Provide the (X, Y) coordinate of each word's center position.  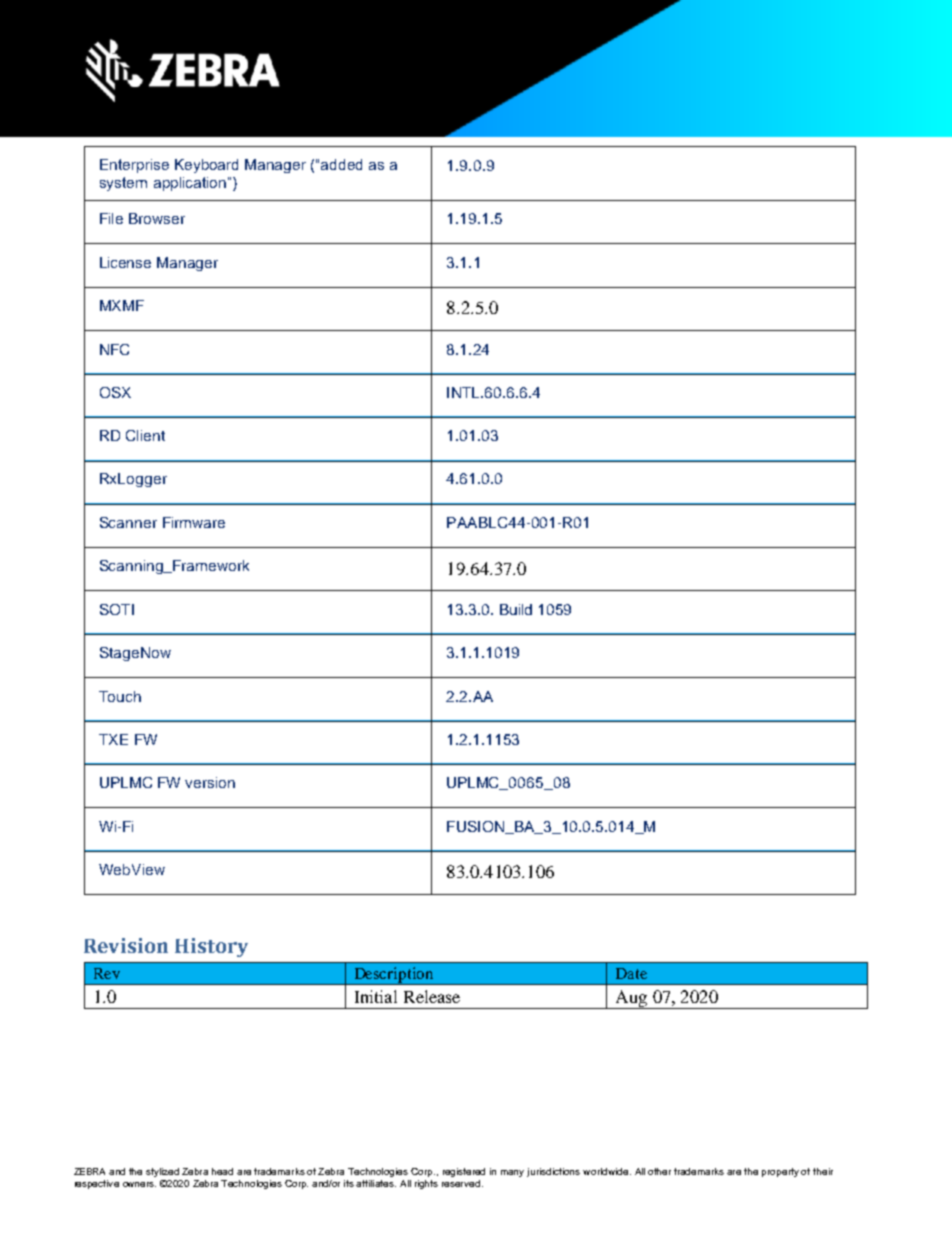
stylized (162, 1172)
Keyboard (206, 166)
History (211, 947)
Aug (631, 999)
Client (145, 435)
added (341, 164)
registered (464, 1172)
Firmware (194, 522)
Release (432, 996)
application (190, 184)
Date (631, 973)
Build (516, 609)
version (210, 782)
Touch (120, 696)
